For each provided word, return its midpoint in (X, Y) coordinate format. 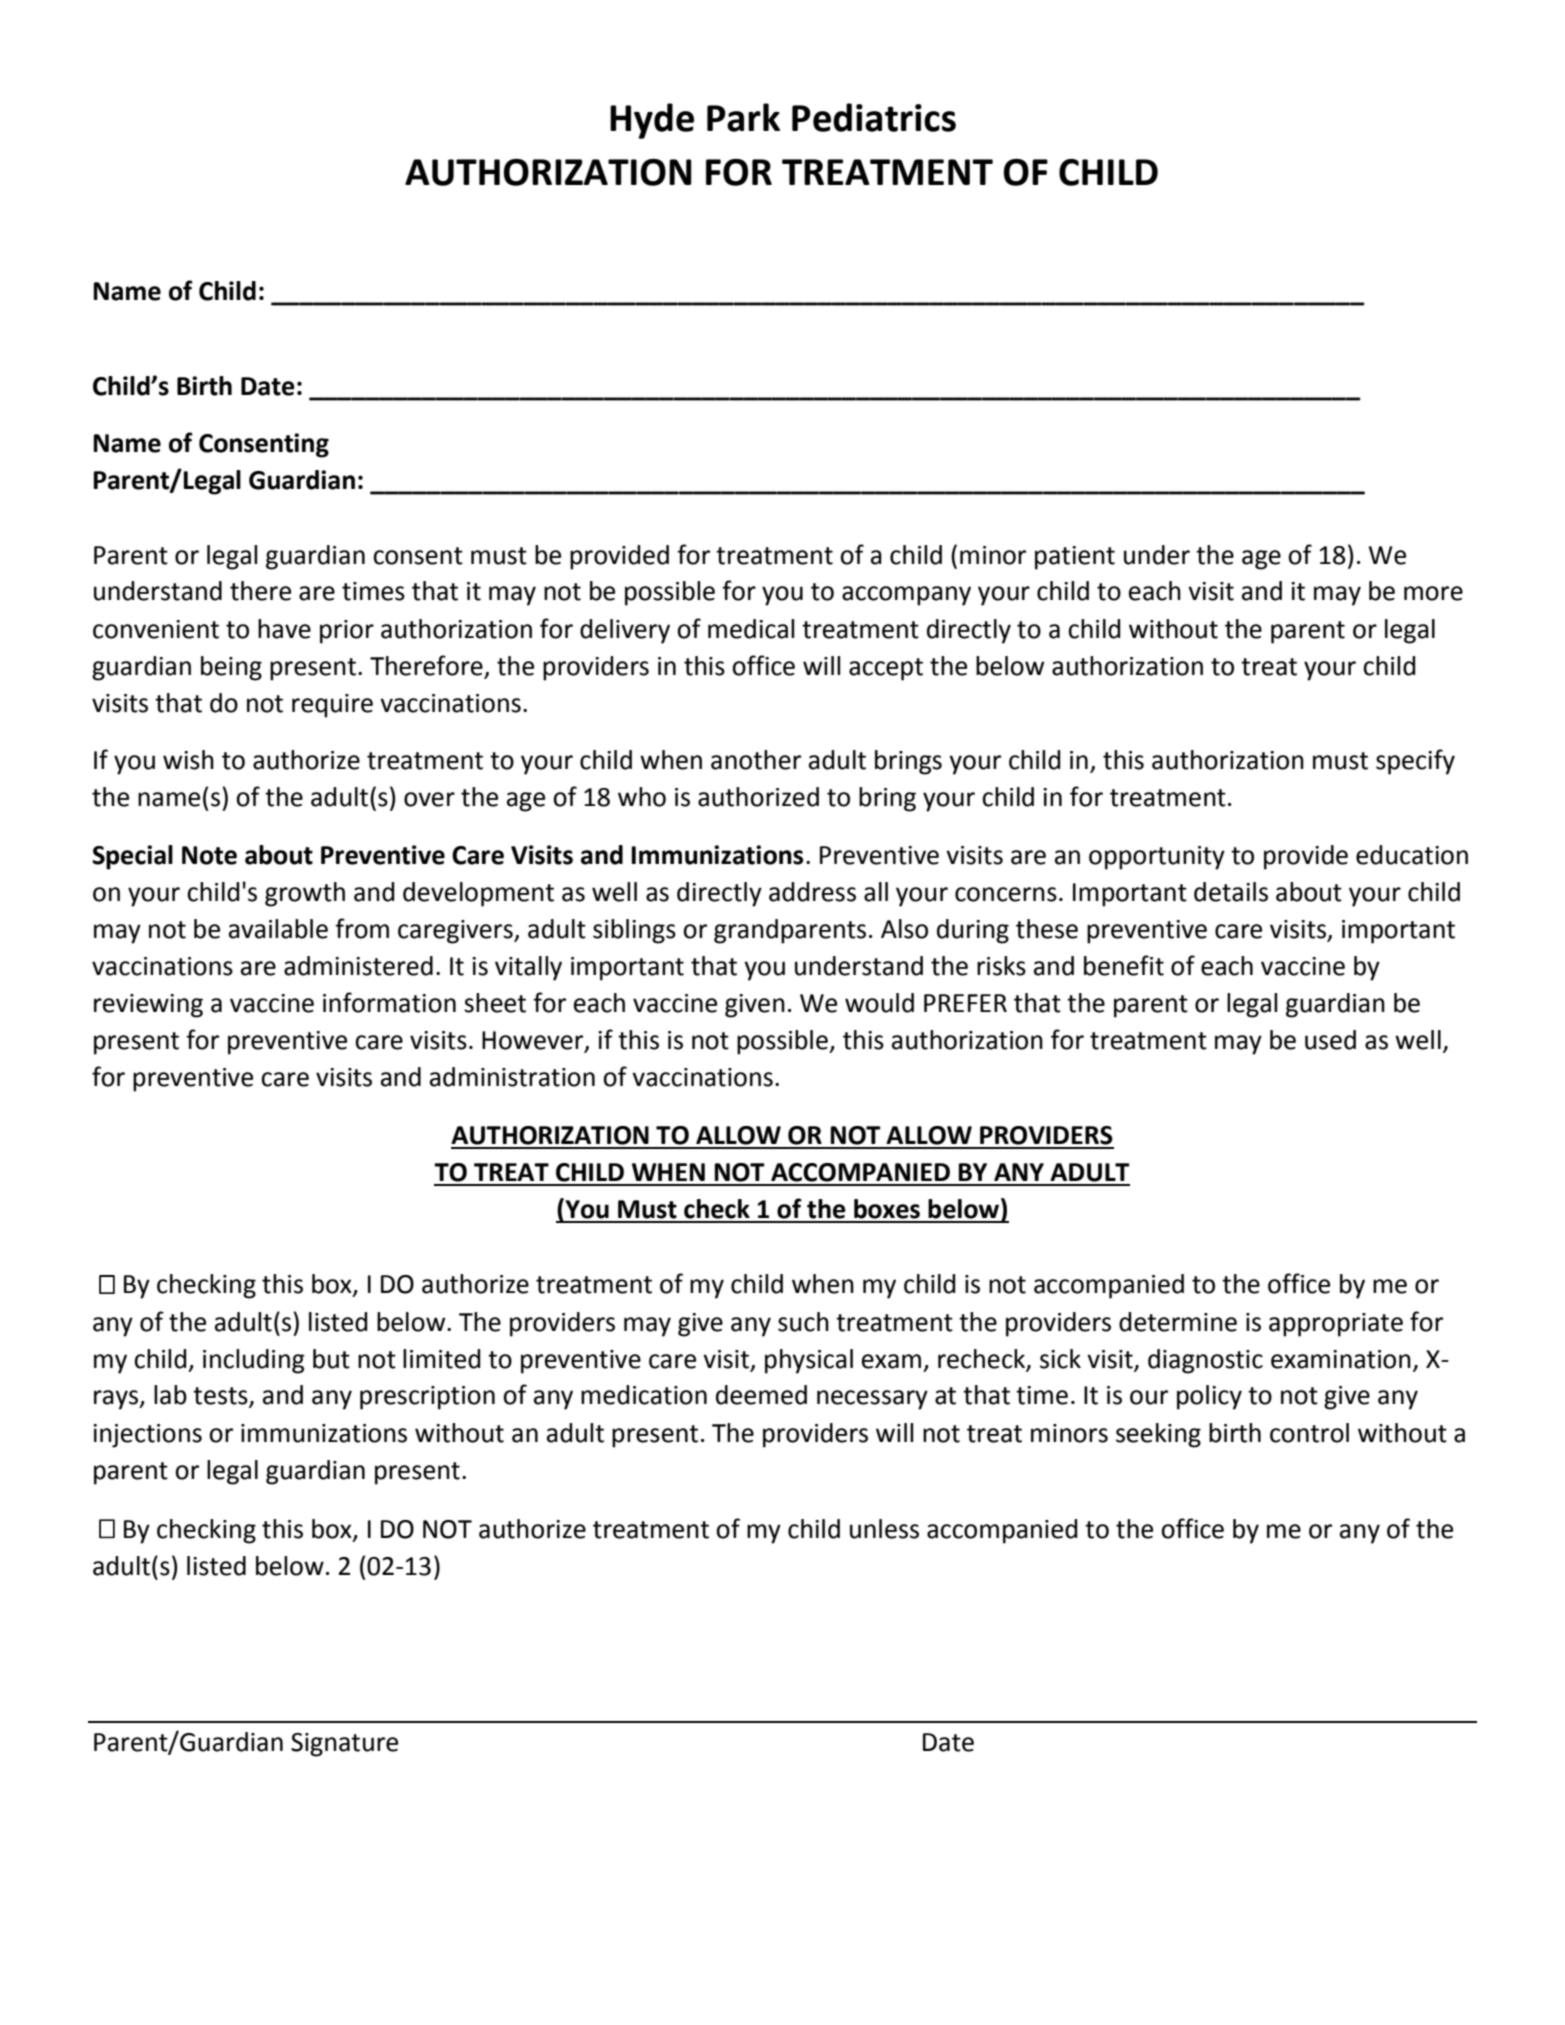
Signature (344, 1745)
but (331, 1359)
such (803, 1322)
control (1309, 1433)
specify (1415, 762)
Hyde (652, 121)
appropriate (1336, 1325)
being (231, 668)
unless (884, 1529)
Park (743, 117)
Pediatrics (874, 117)
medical (751, 629)
